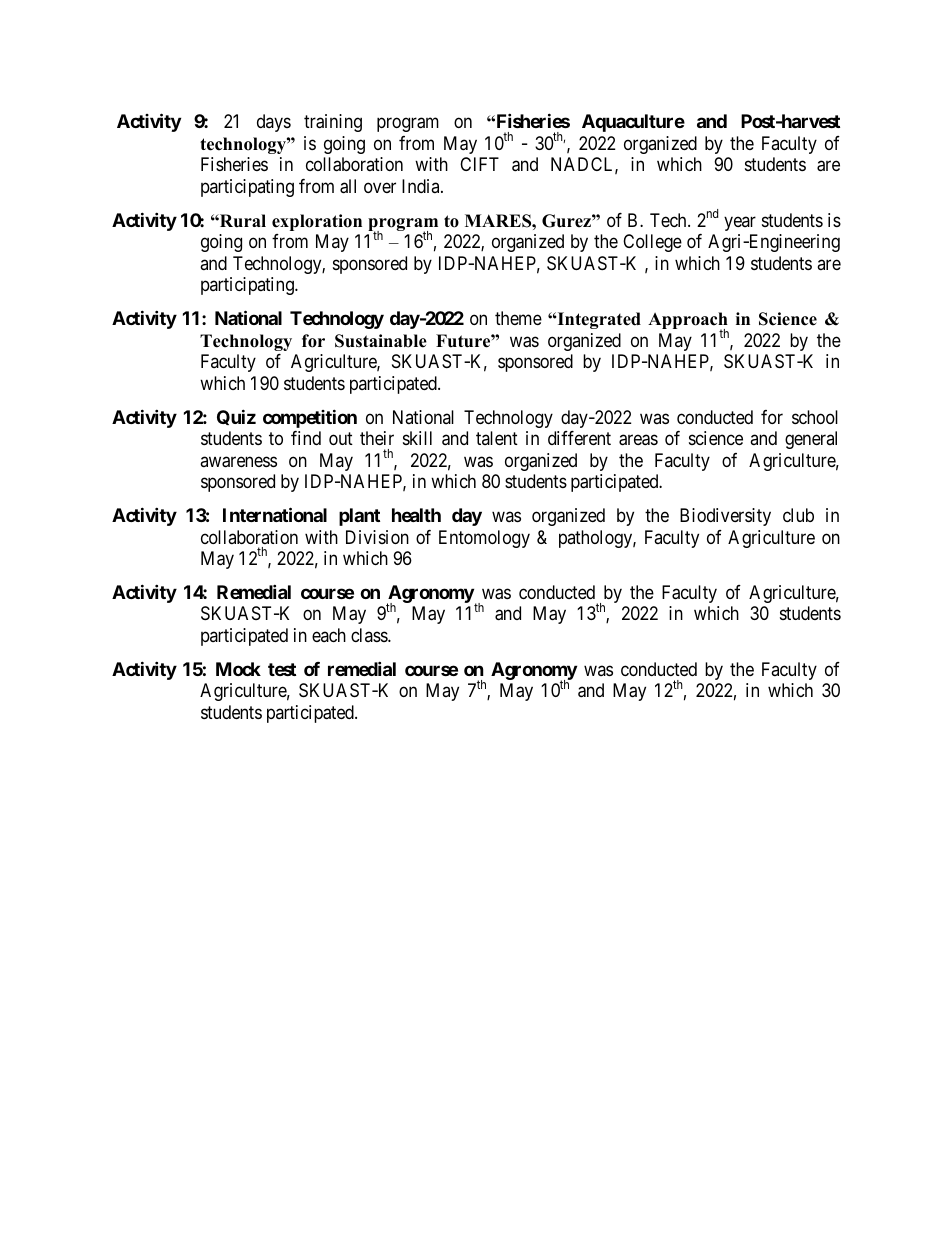 The width and height of the document is (952, 1233). Describe the element at coordinates (725, 517) in the document. I see `Biodiversity` at that location.
